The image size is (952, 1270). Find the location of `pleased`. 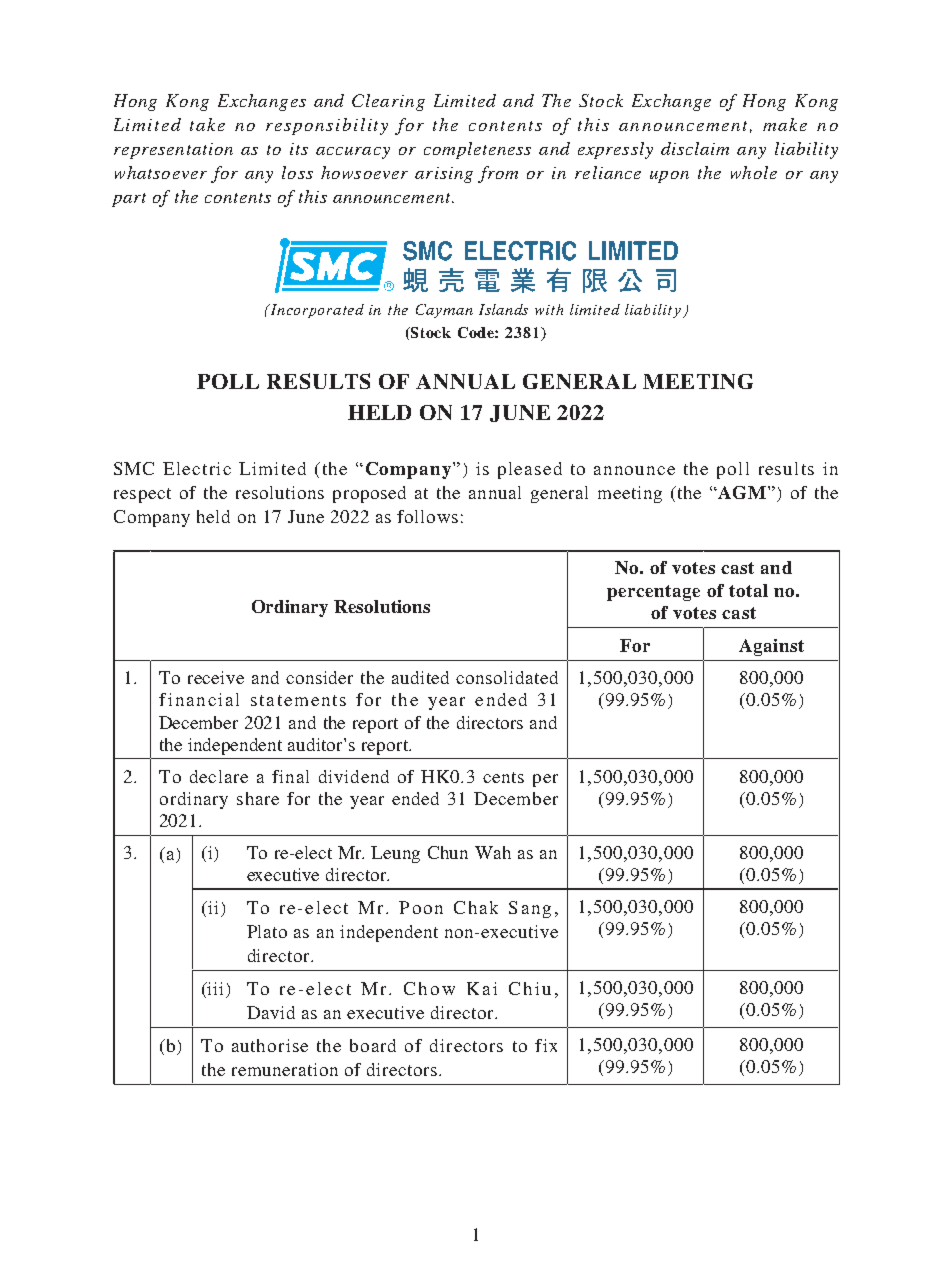

pleased is located at coordinates (530, 470).
